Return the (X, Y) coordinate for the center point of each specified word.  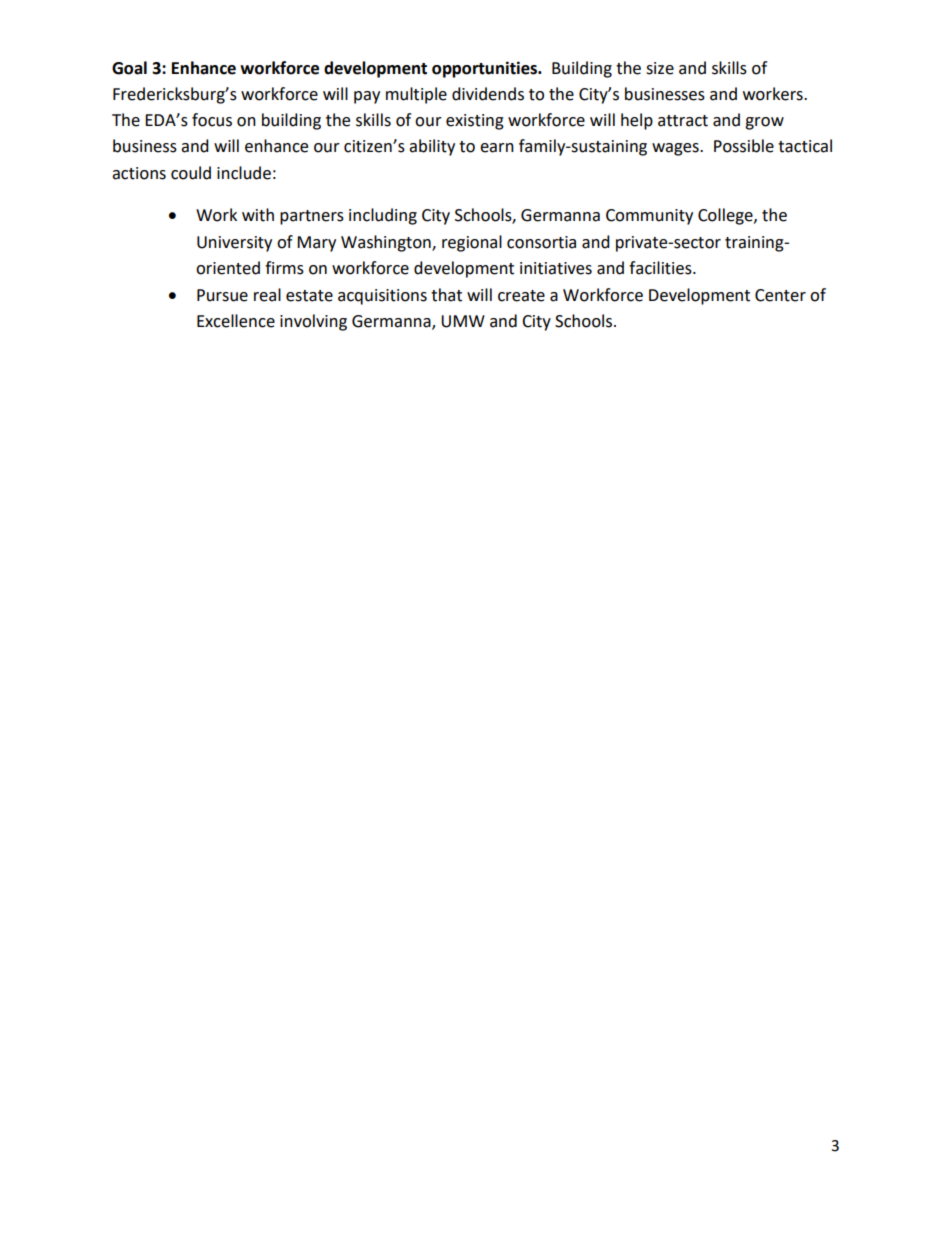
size (660, 68)
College (726, 216)
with (258, 215)
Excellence (236, 321)
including (383, 216)
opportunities (485, 69)
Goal (129, 68)
